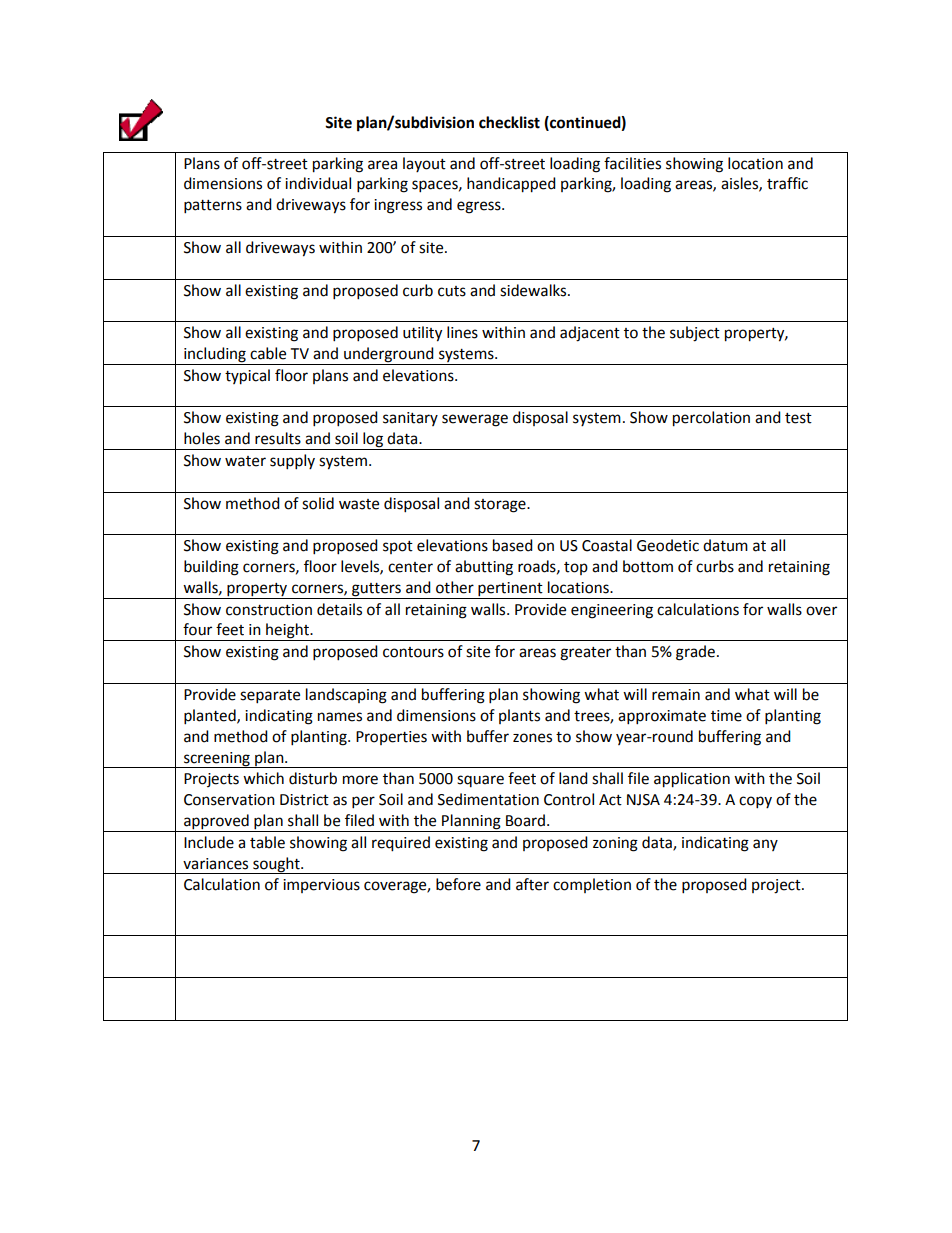  I want to click on individual, so click(318, 183).
